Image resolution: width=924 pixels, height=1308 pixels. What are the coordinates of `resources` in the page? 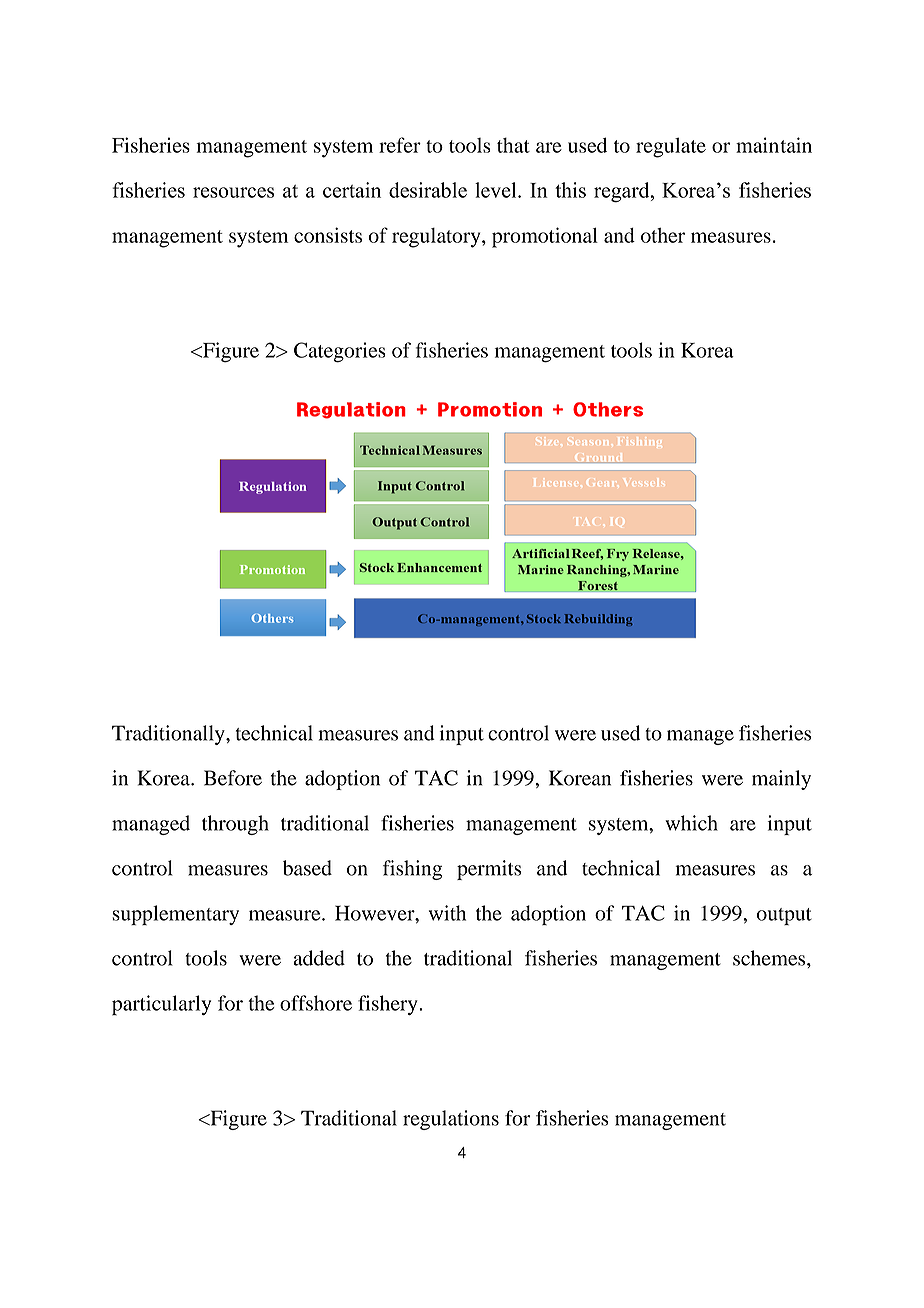 It's located at (233, 192).
